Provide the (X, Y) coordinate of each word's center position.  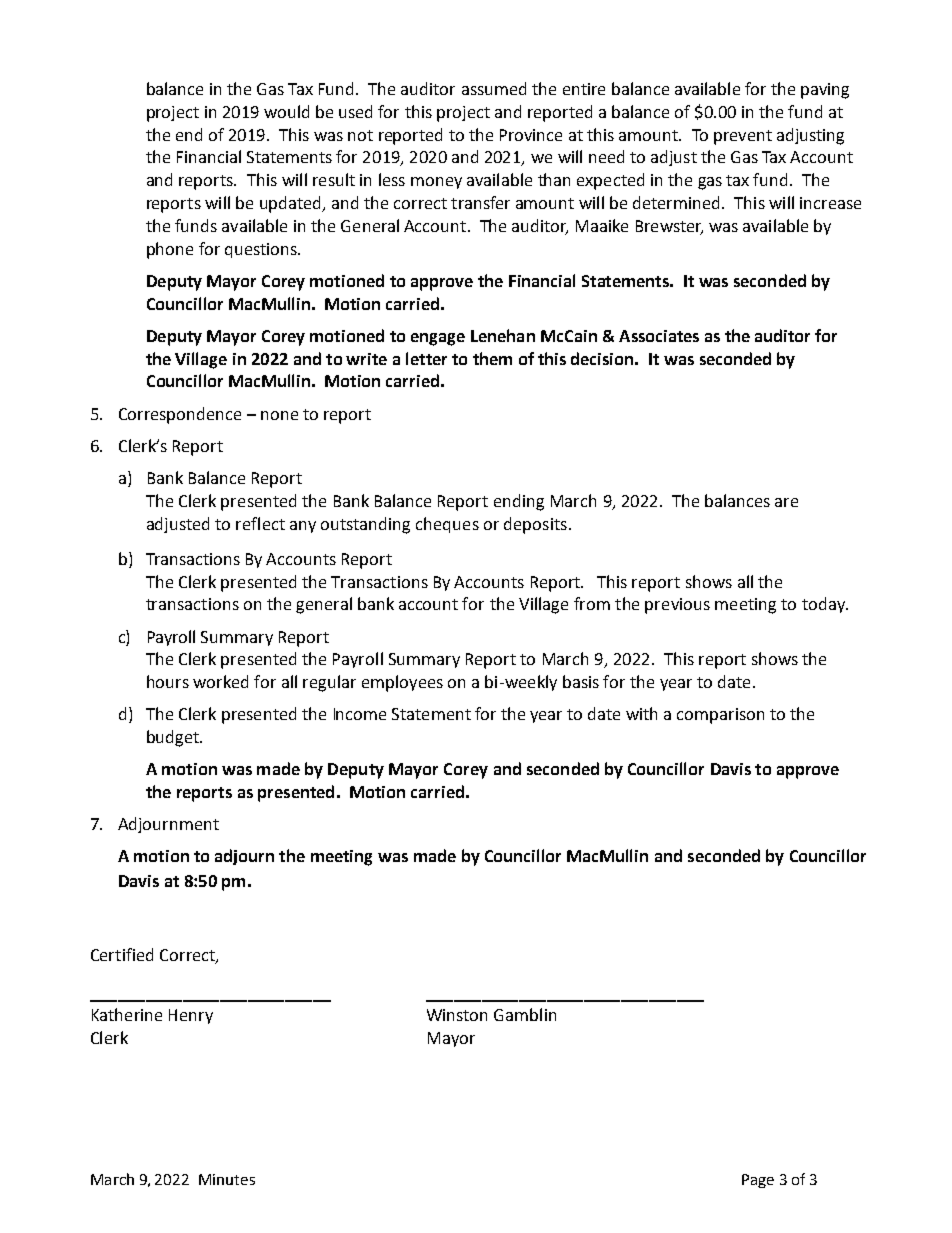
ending (519, 502)
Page (758, 1181)
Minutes (227, 1179)
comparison (720, 716)
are (786, 502)
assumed (494, 88)
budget (174, 738)
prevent (743, 137)
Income (360, 714)
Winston (457, 1015)
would (286, 111)
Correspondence (180, 415)
